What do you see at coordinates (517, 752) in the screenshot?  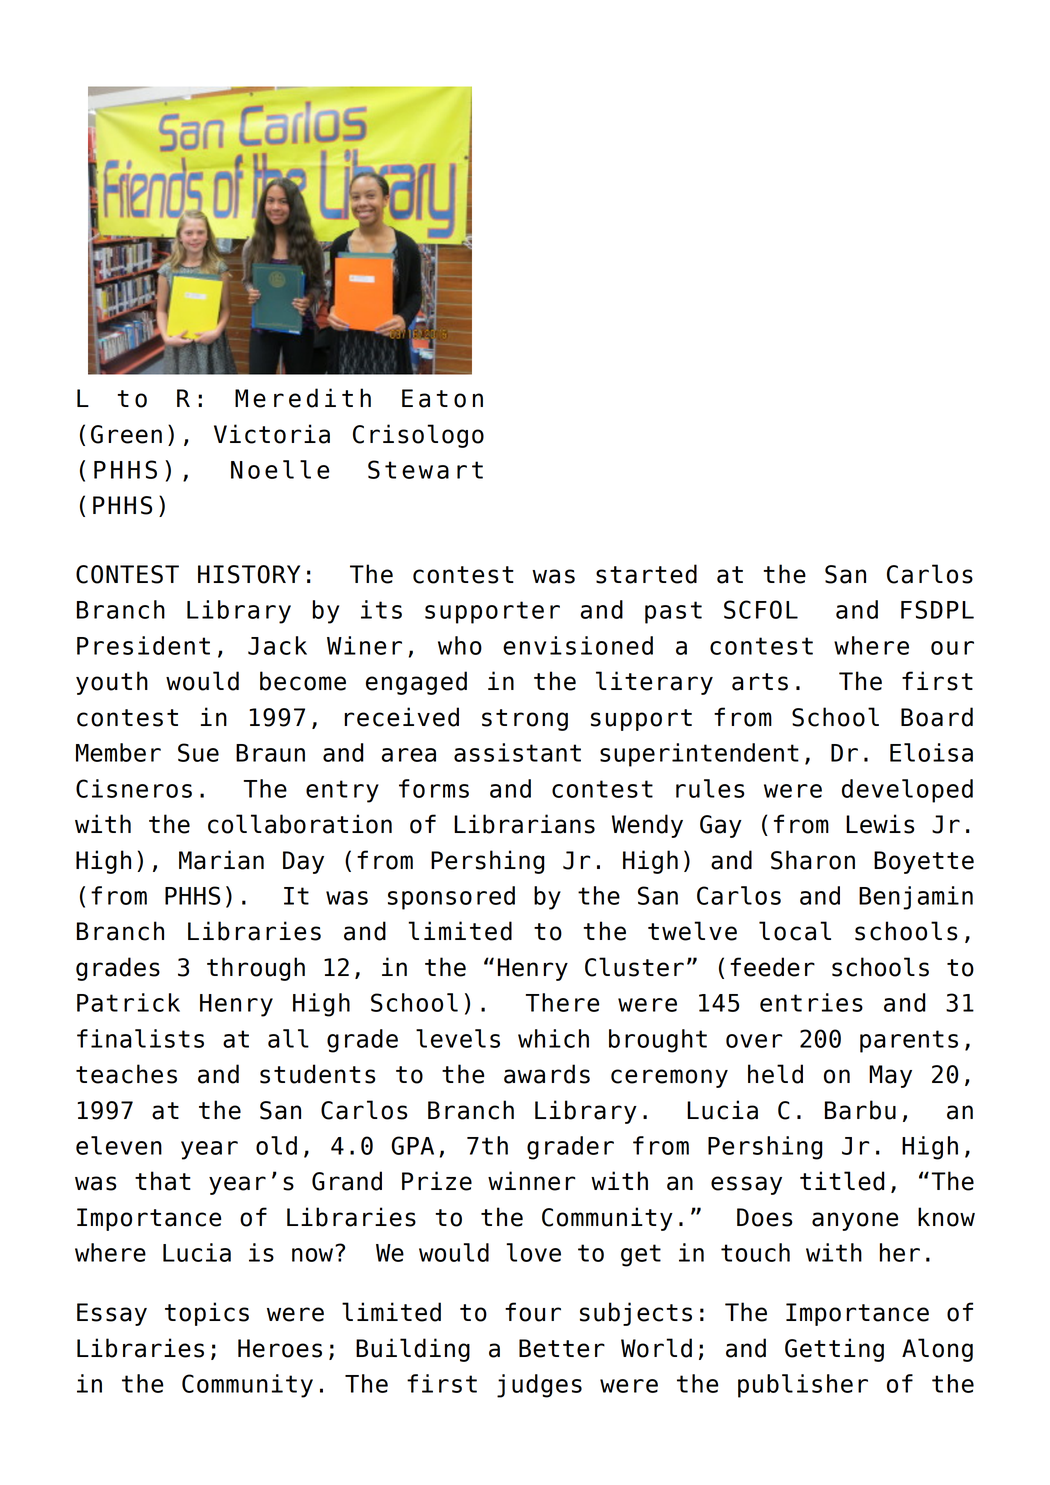 I see `assistant` at bounding box center [517, 752].
